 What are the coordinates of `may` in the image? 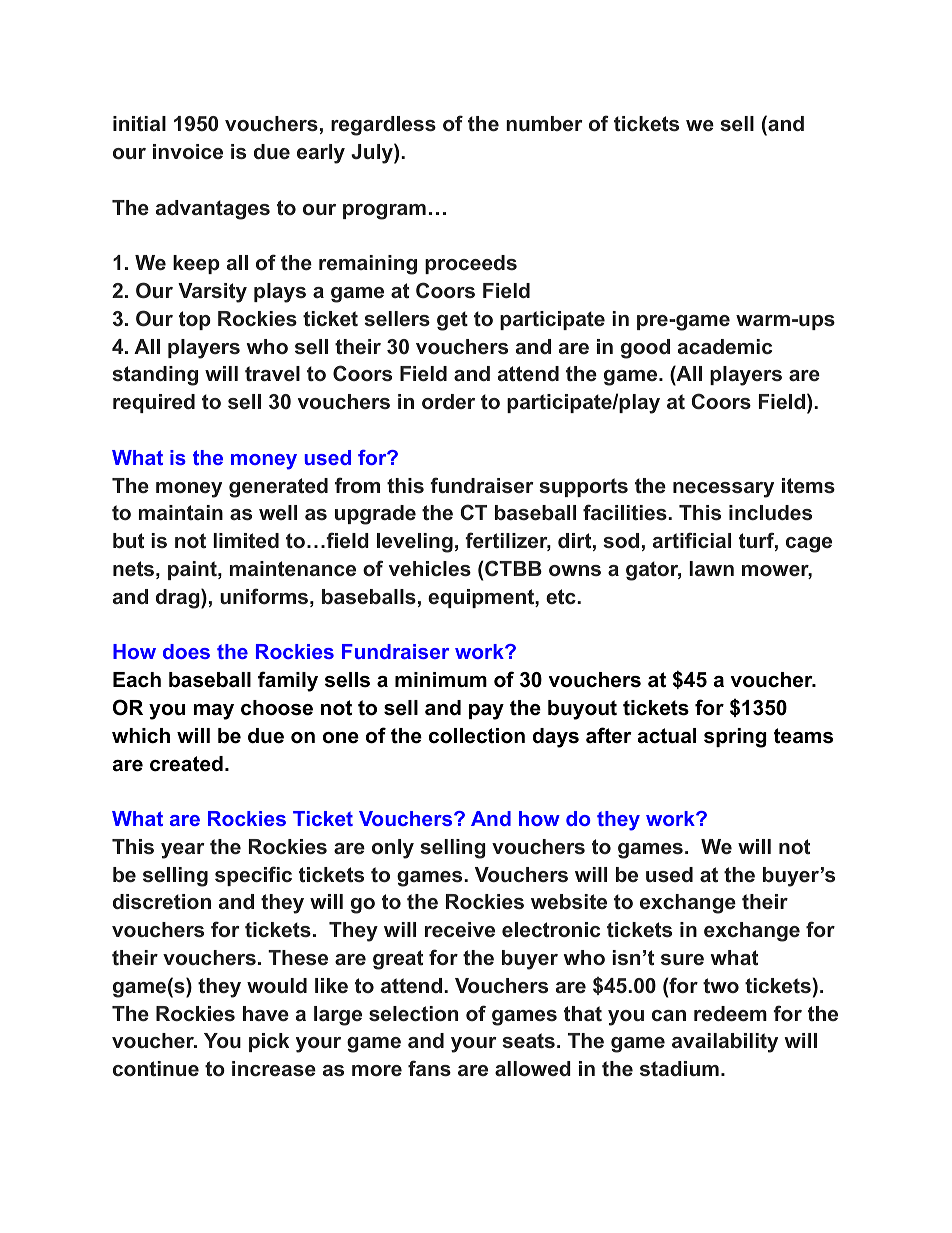 It's located at (213, 712).
